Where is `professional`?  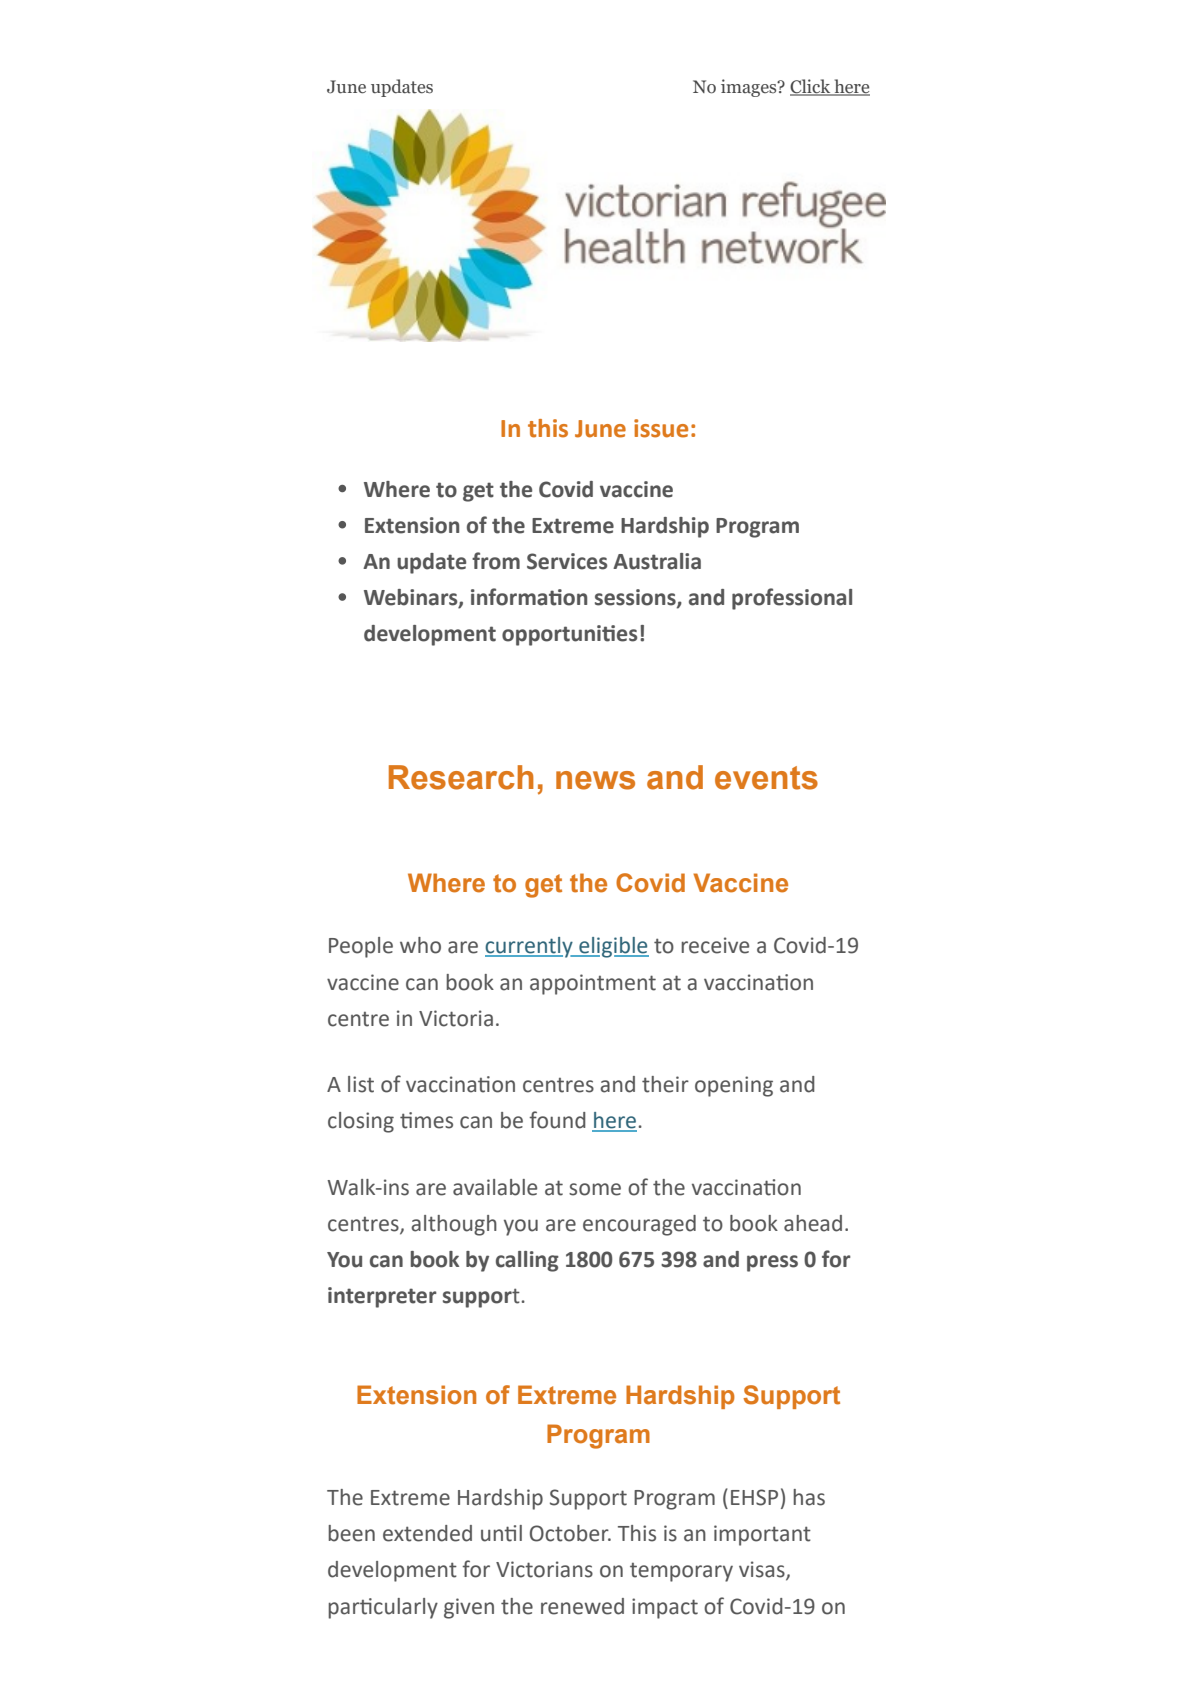 professional is located at coordinates (792, 599).
